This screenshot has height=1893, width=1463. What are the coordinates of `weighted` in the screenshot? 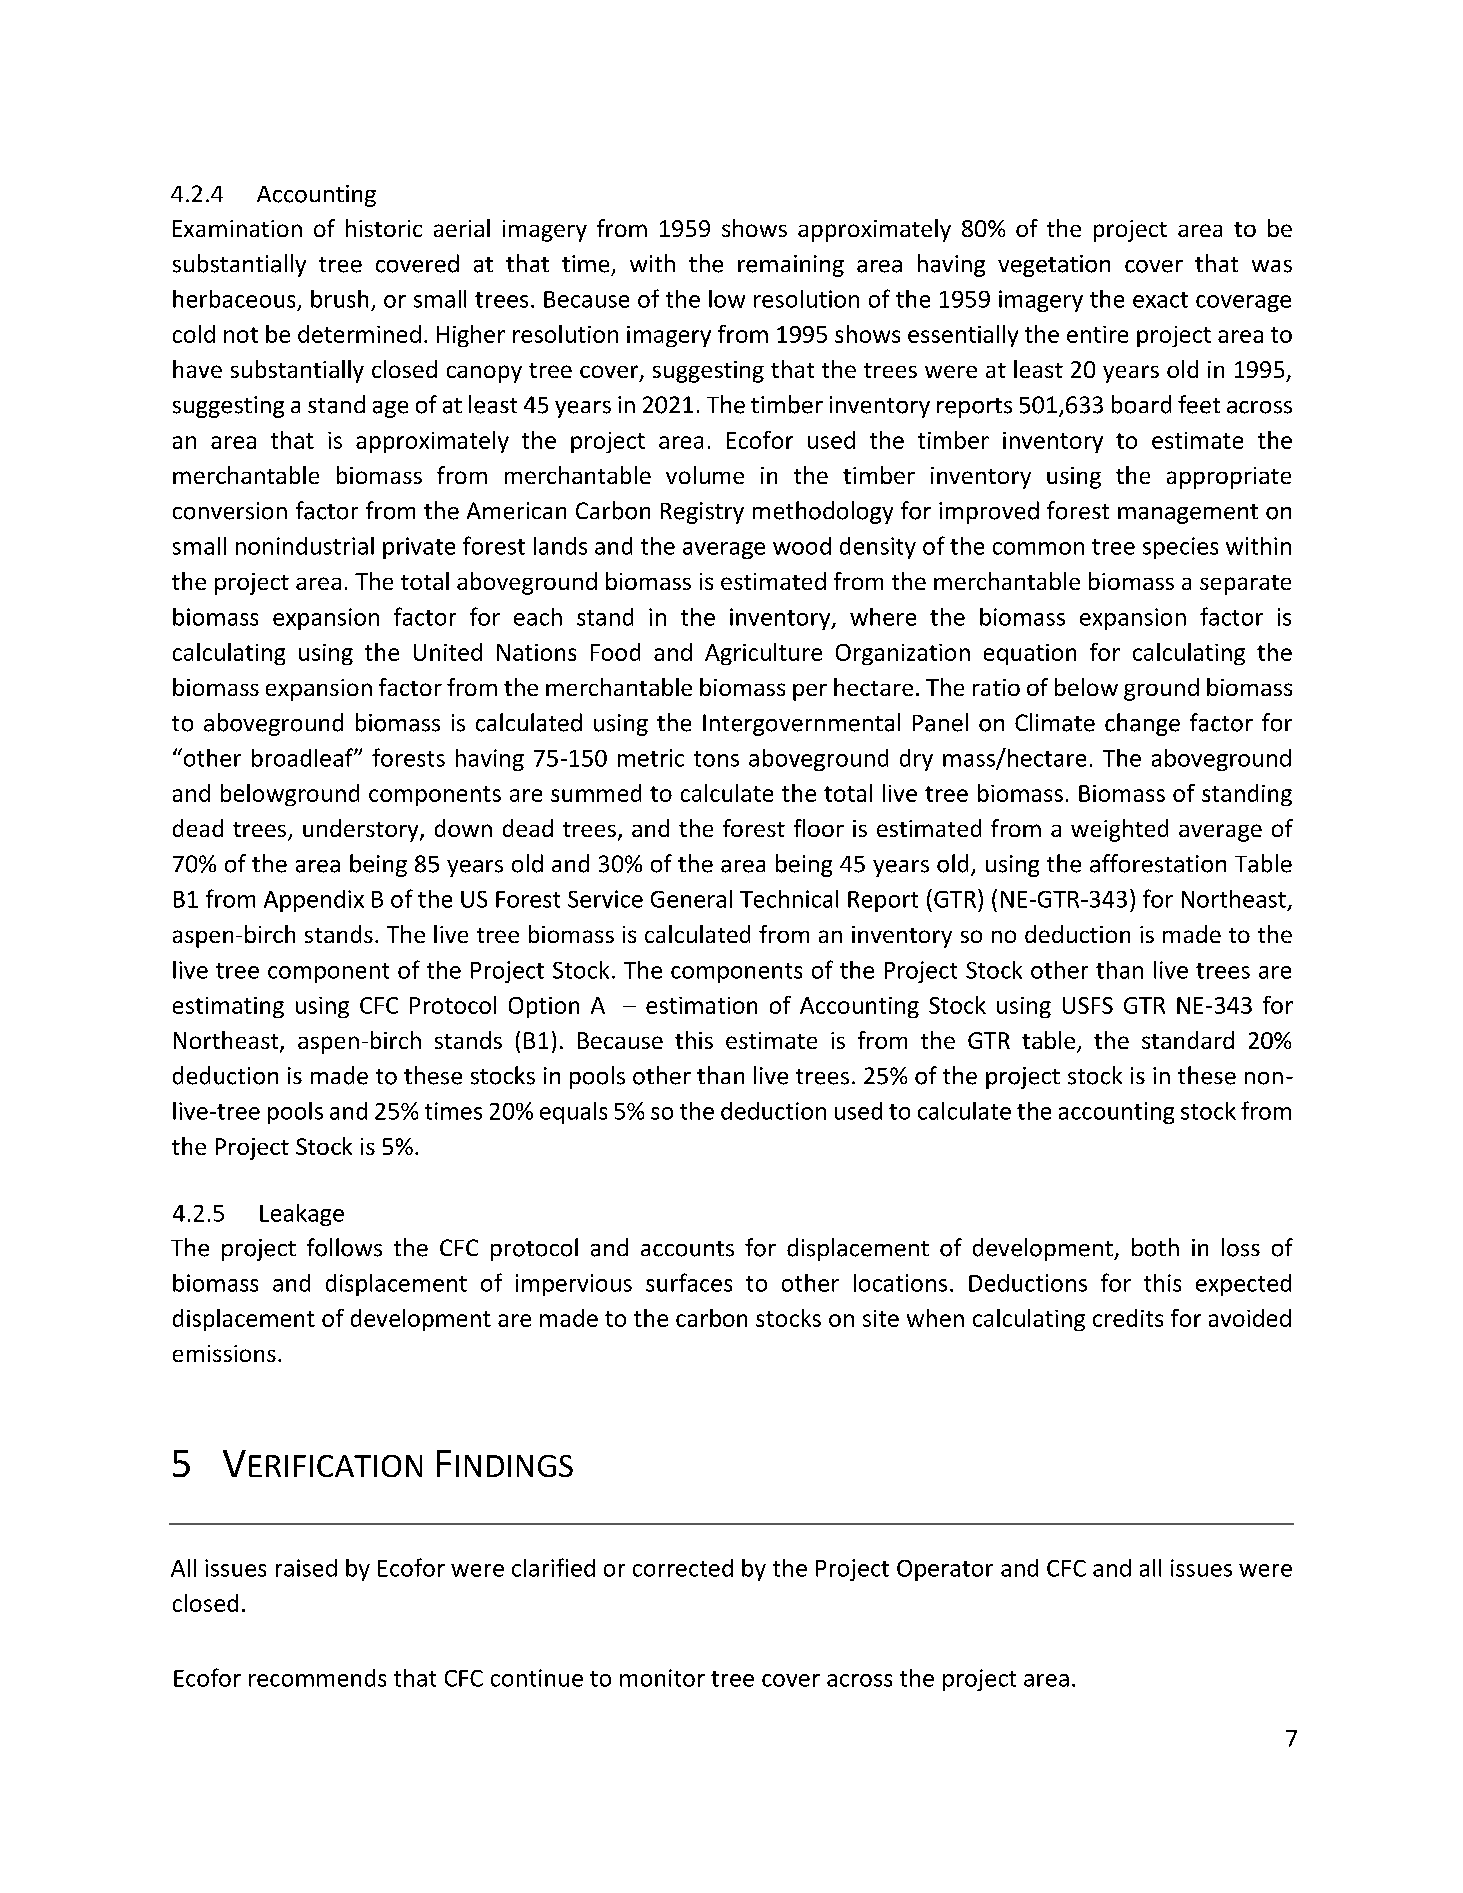 It's located at (1119, 830).
